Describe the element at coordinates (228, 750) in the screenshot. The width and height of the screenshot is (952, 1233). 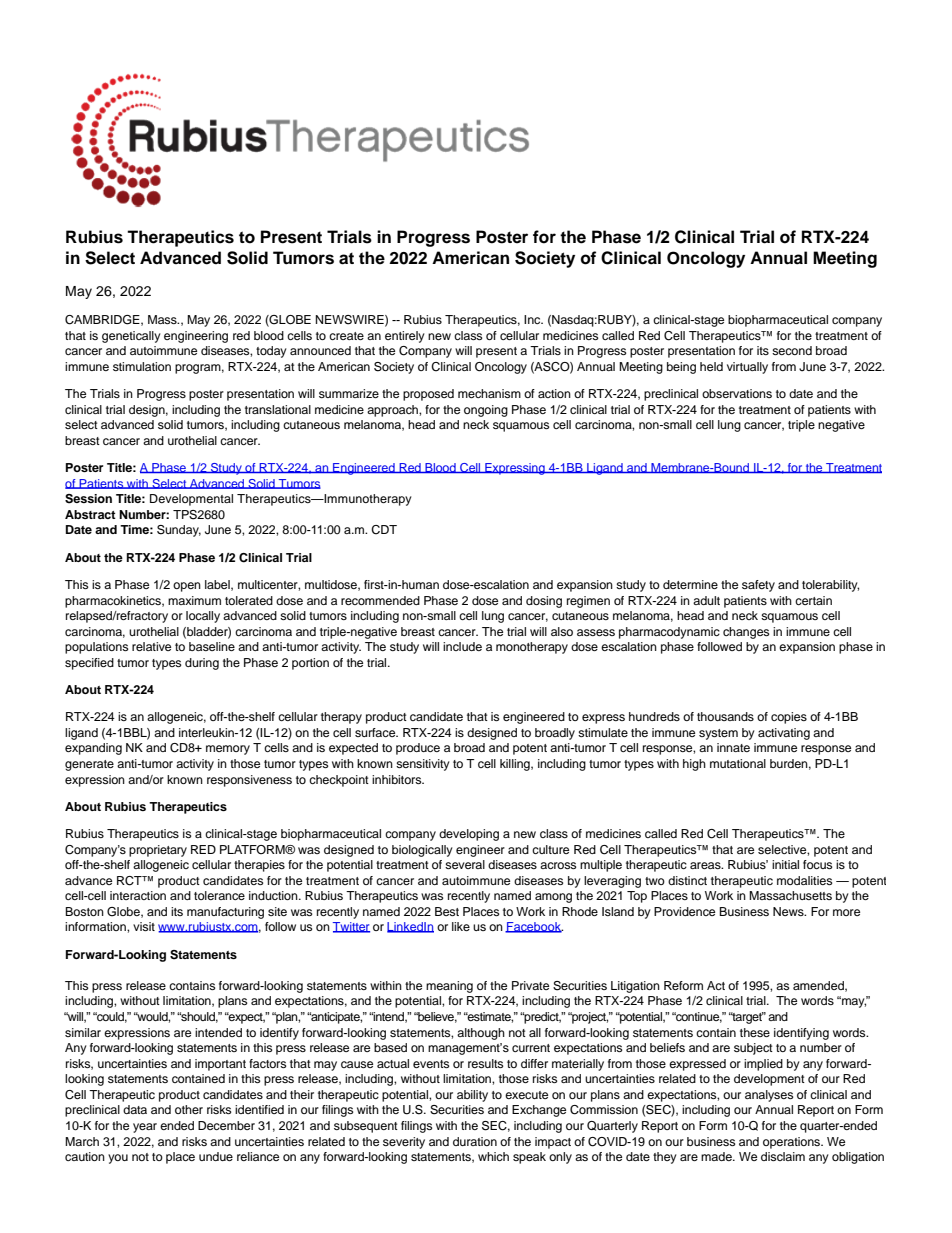
I see `memory` at that location.
